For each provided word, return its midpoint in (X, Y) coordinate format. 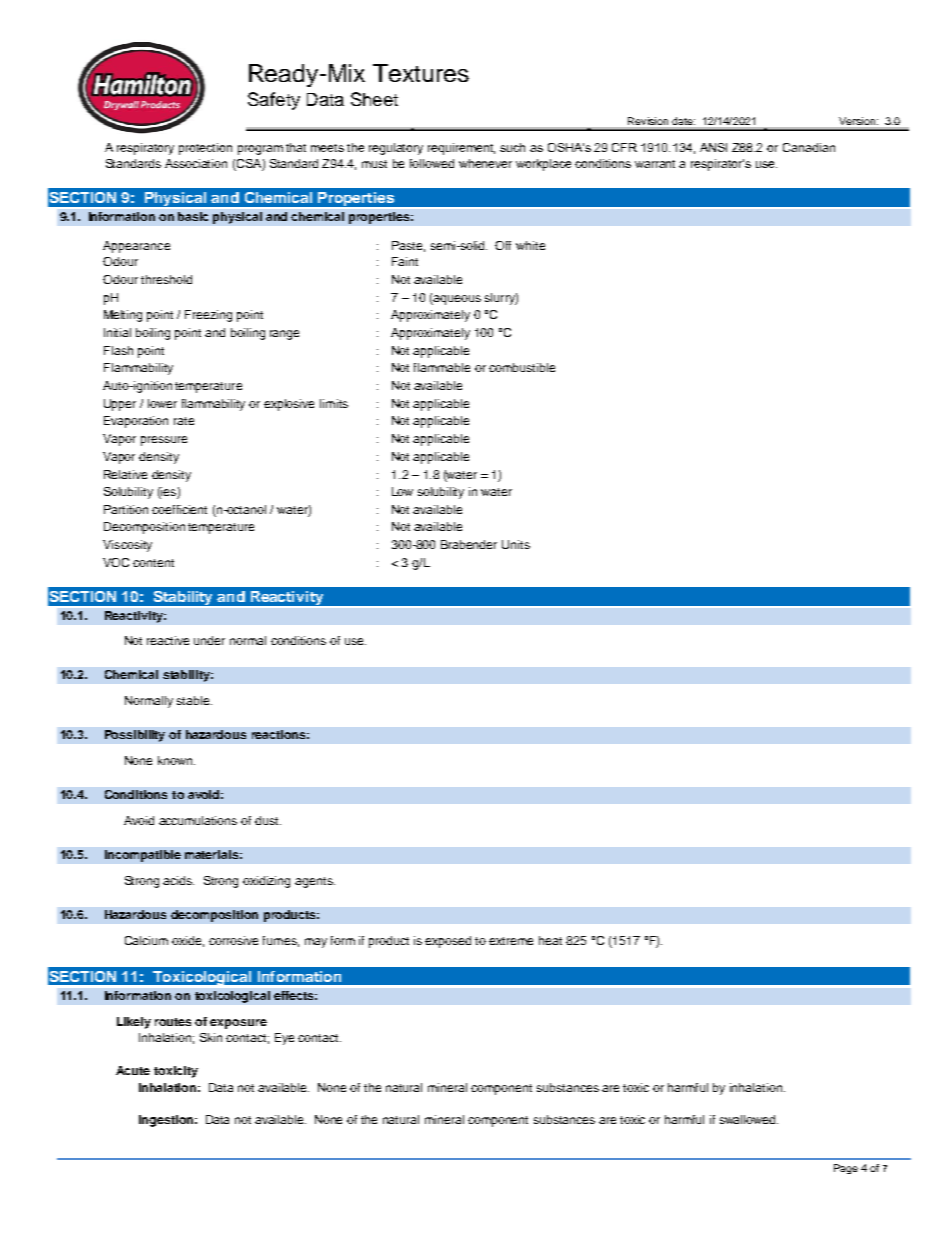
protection (205, 149)
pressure (164, 441)
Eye (284, 1039)
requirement (461, 149)
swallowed (749, 1119)
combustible (522, 367)
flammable (442, 367)
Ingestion (166, 1121)
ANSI (713, 147)
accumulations (198, 820)
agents (315, 882)
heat (550, 940)
